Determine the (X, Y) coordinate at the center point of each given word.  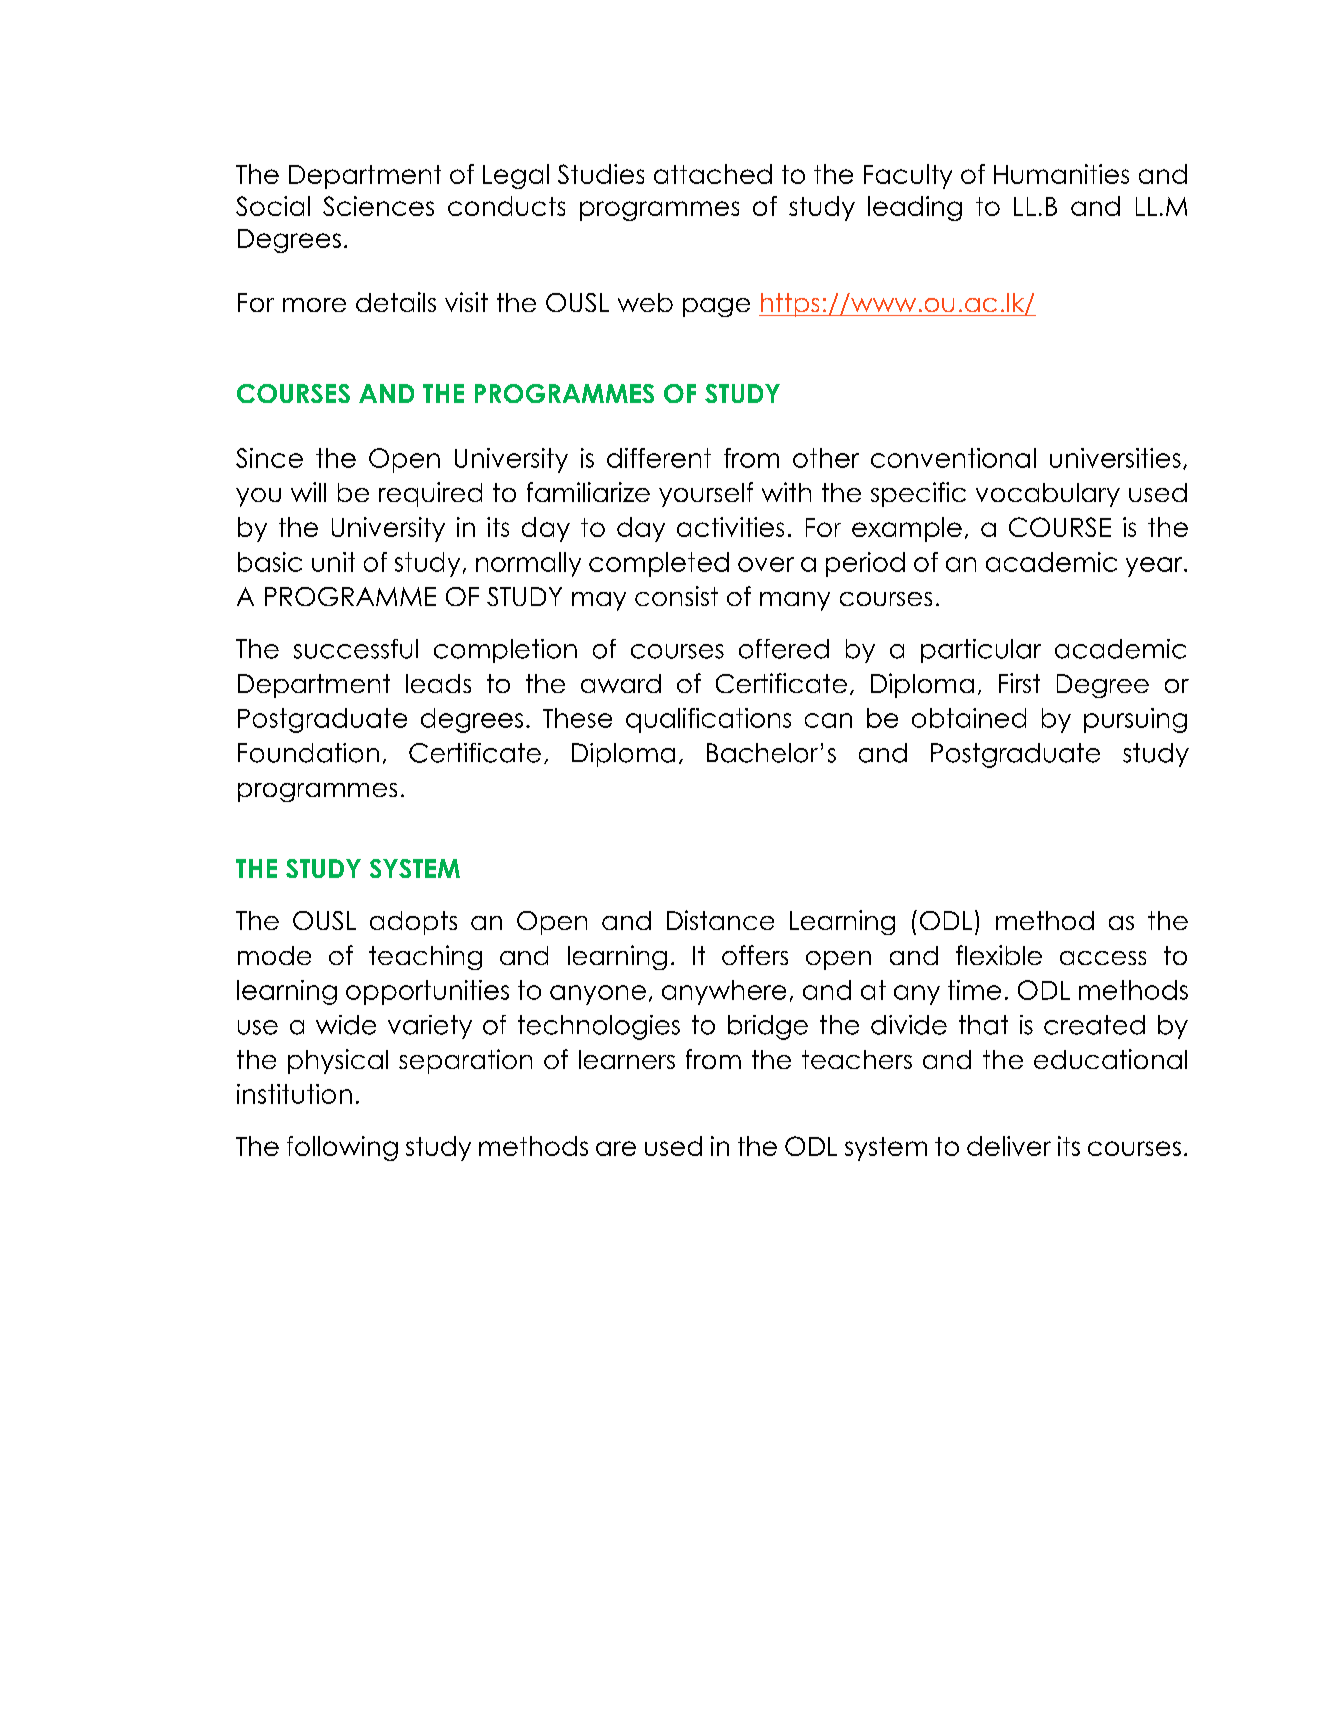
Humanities (1061, 174)
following (342, 1148)
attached (713, 174)
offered (784, 649)
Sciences (378, 206)
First (1019, 683)
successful (356, 649)
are (616, 1148)
